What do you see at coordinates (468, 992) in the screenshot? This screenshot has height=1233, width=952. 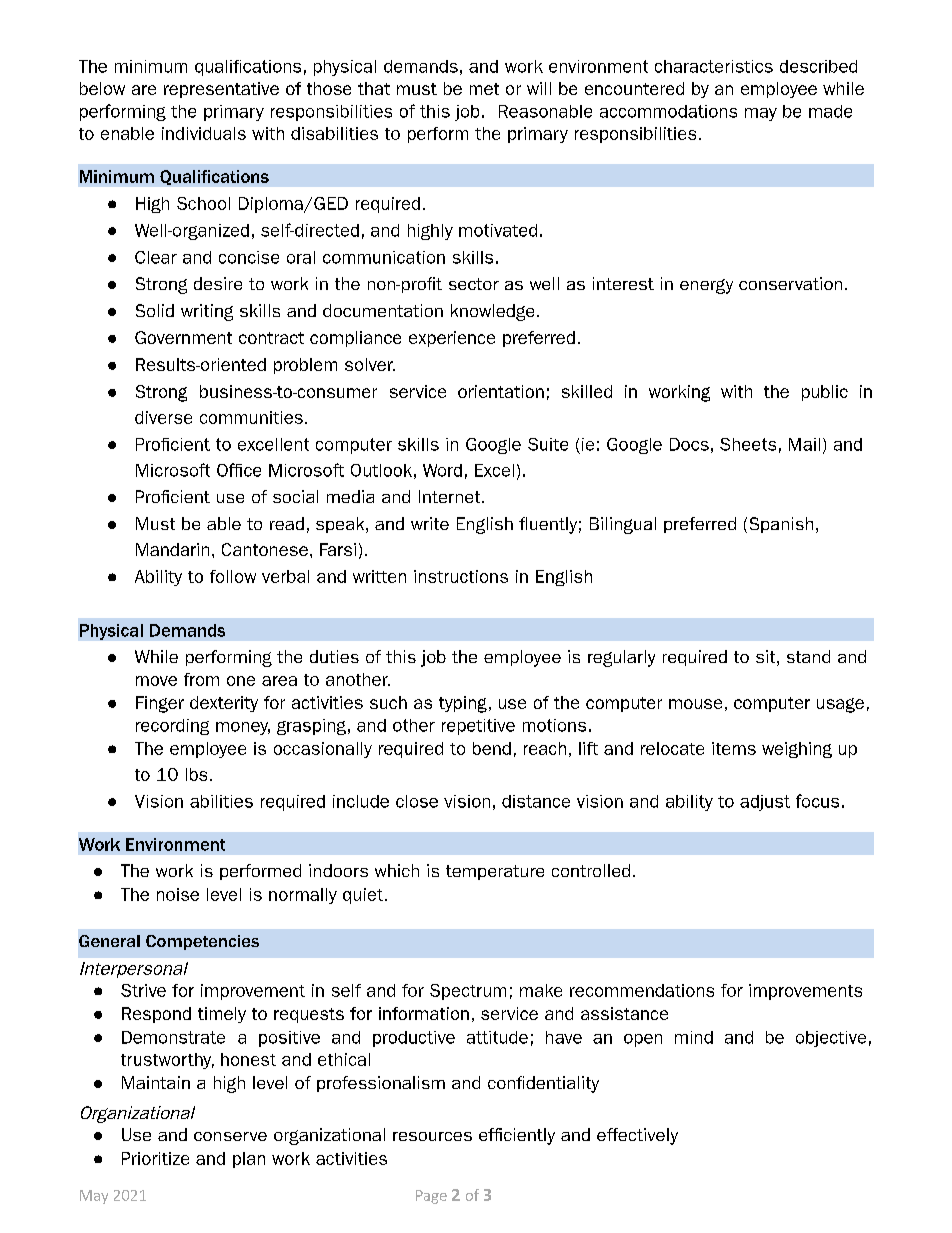 I see `Spectrum` at bounding box center [468, 992].
